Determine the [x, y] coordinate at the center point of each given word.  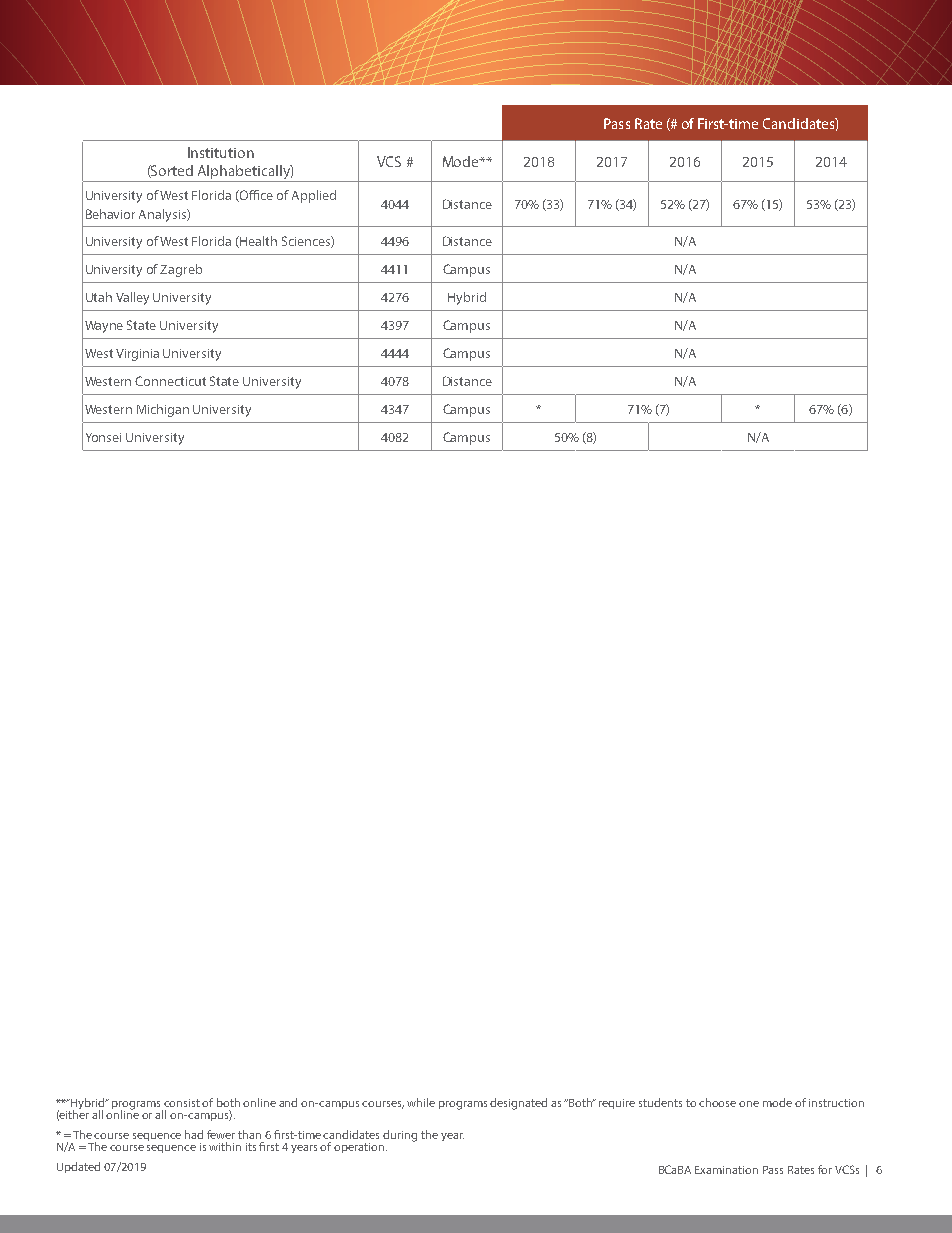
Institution [221, 152]
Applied [314, 196]
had [194, 1134]
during [400, 1136]
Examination [726, 1170]
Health [257, 242]
